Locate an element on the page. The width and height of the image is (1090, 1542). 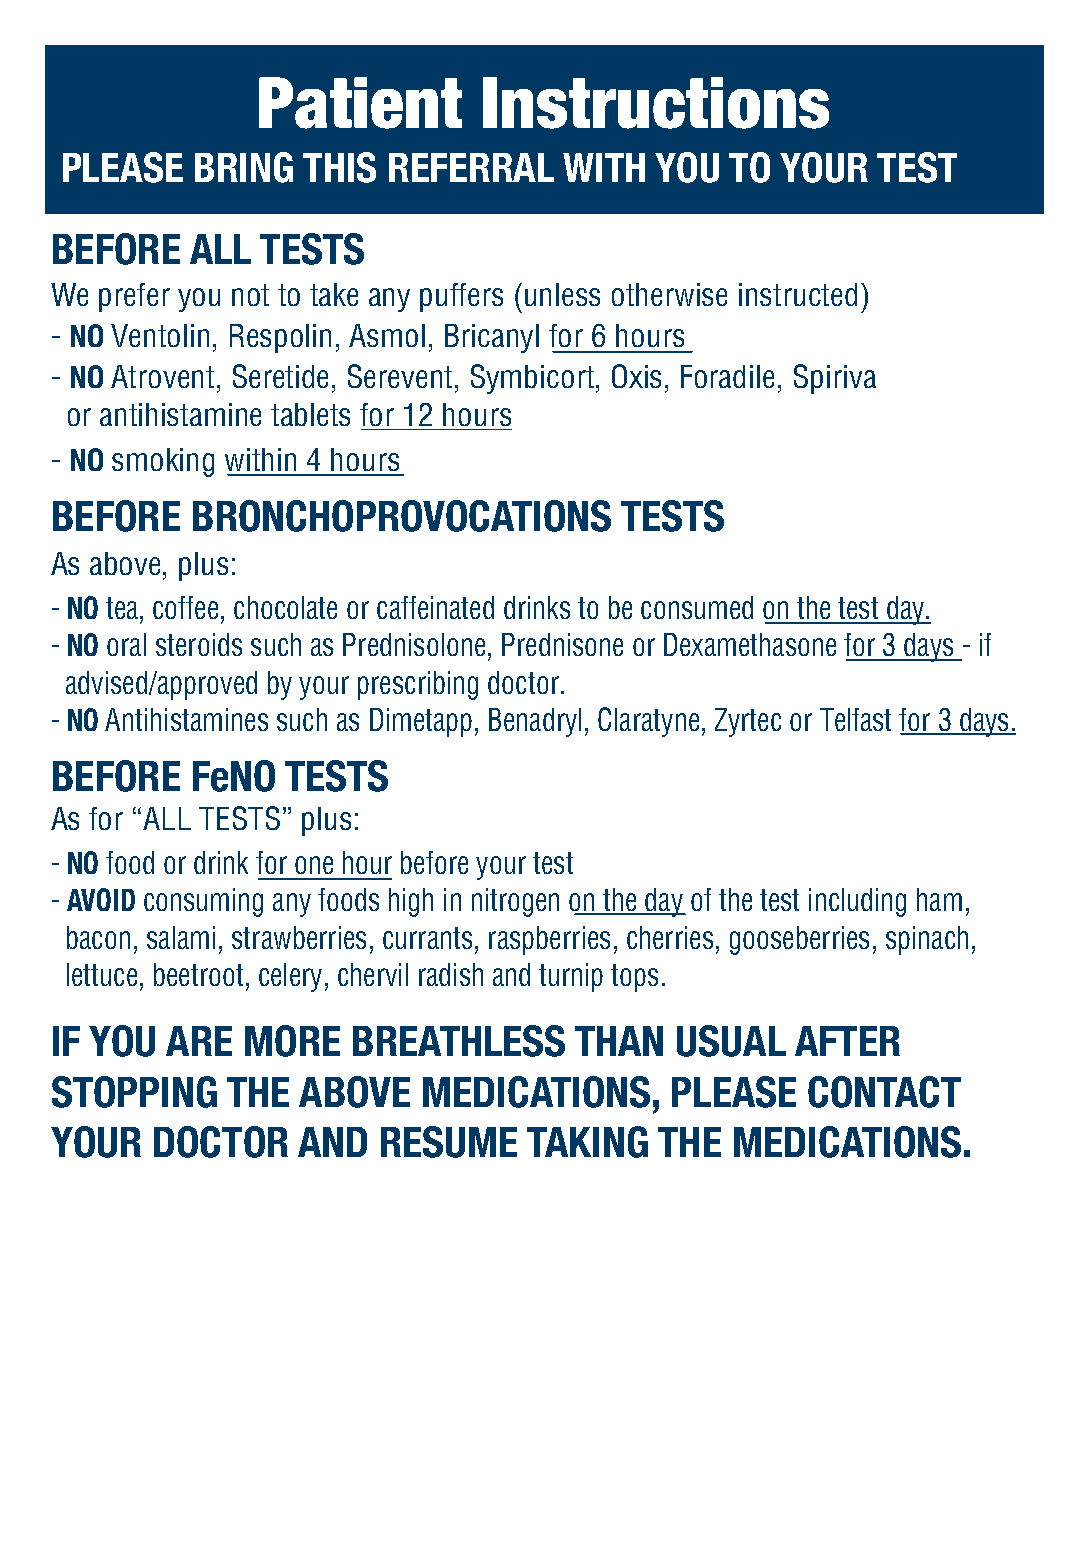
coffee is located at coordinates (185, 607).
